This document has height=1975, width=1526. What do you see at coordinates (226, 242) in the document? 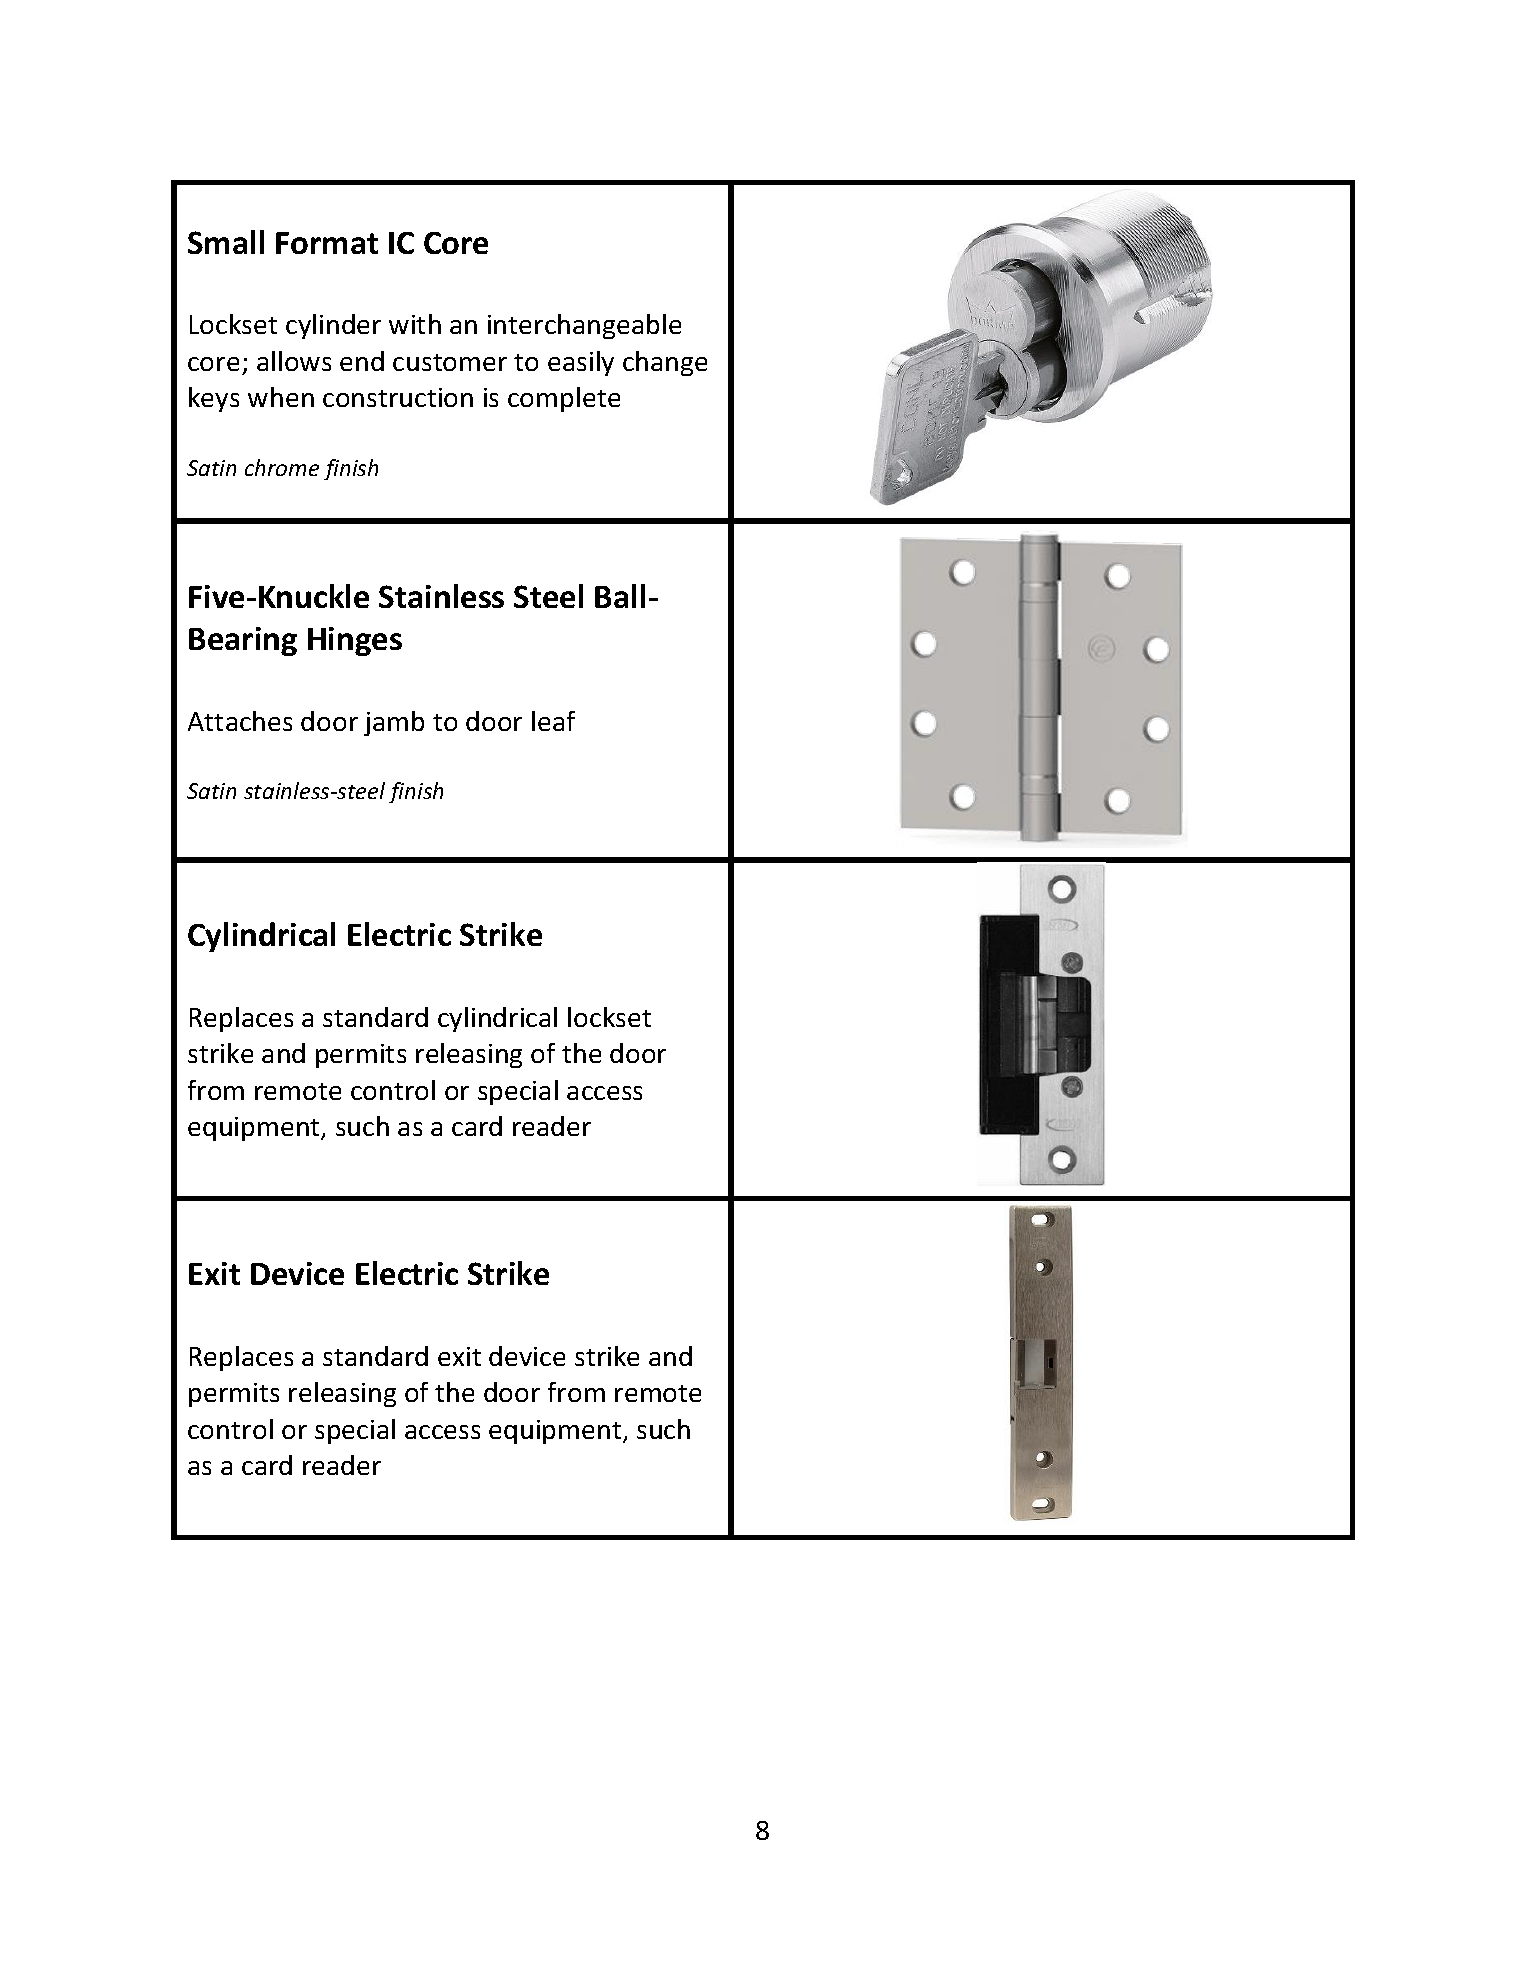
I see `Small` at bounding box center [226, 242].
